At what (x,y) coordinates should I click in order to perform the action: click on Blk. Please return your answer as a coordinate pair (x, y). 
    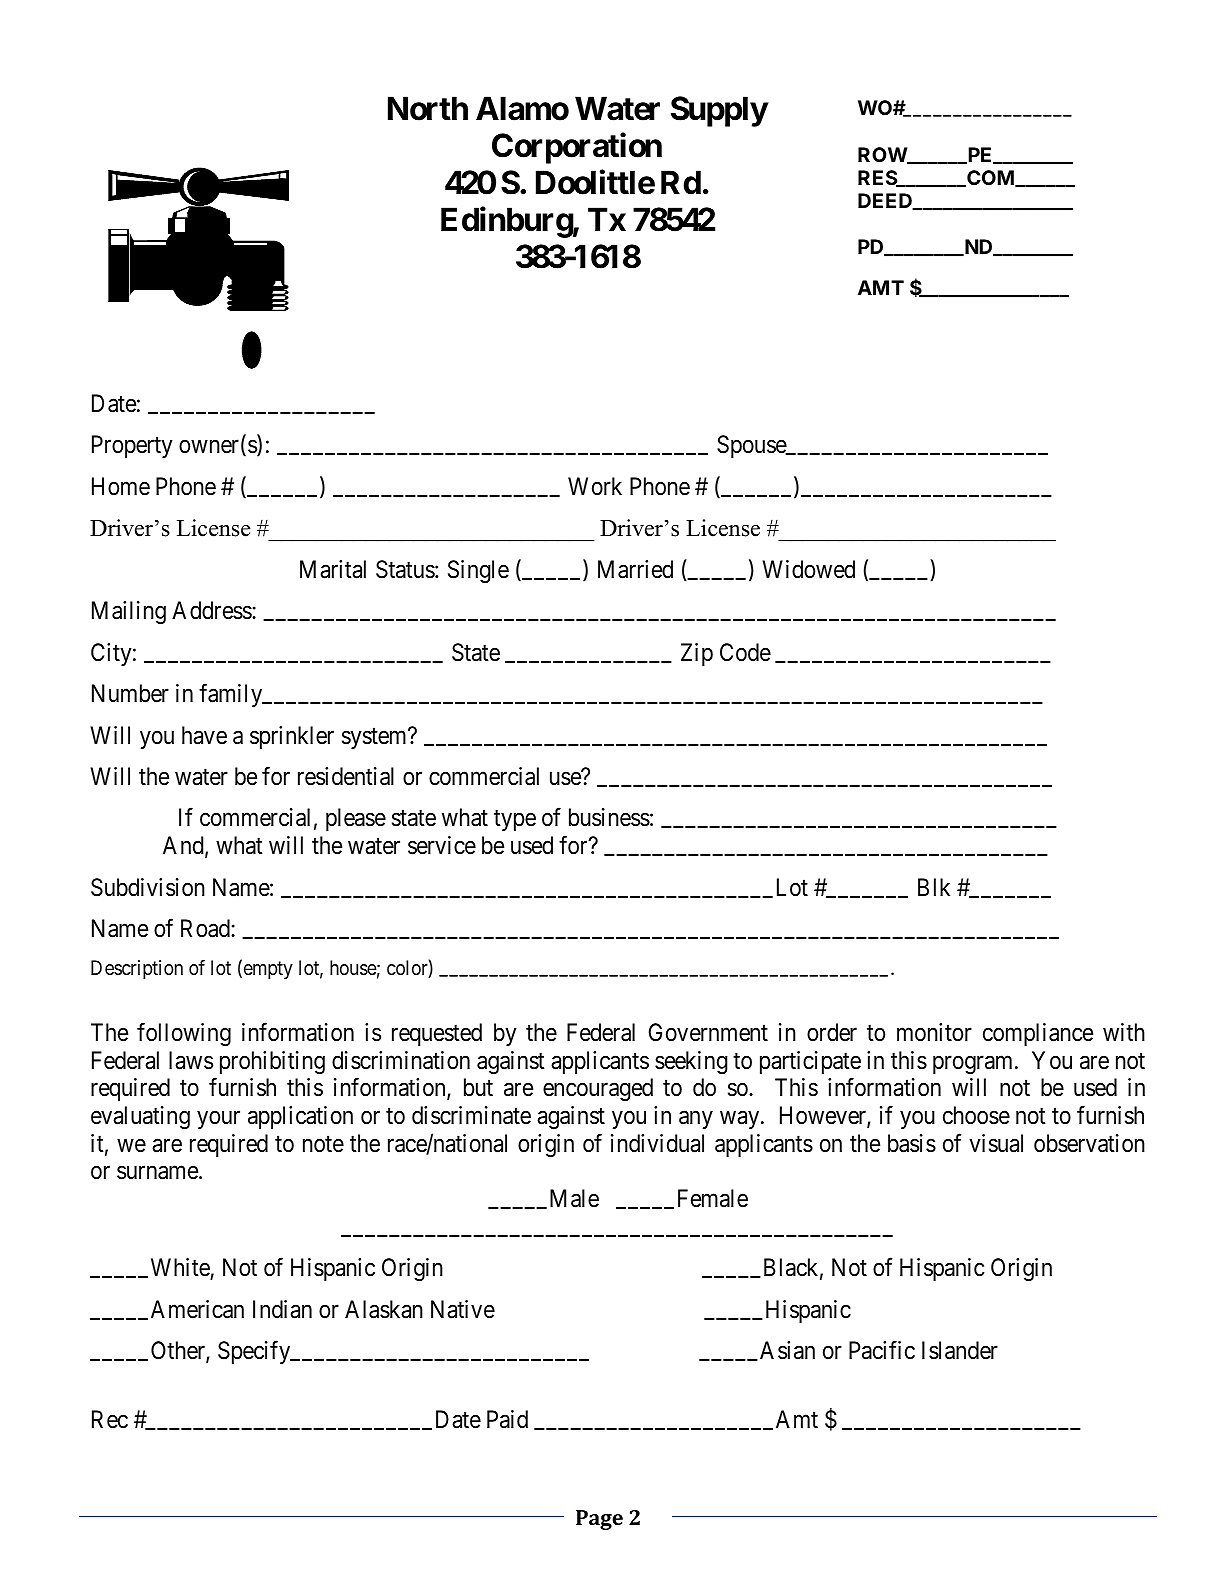
    Looking at the image, I should click on (934, 887).
